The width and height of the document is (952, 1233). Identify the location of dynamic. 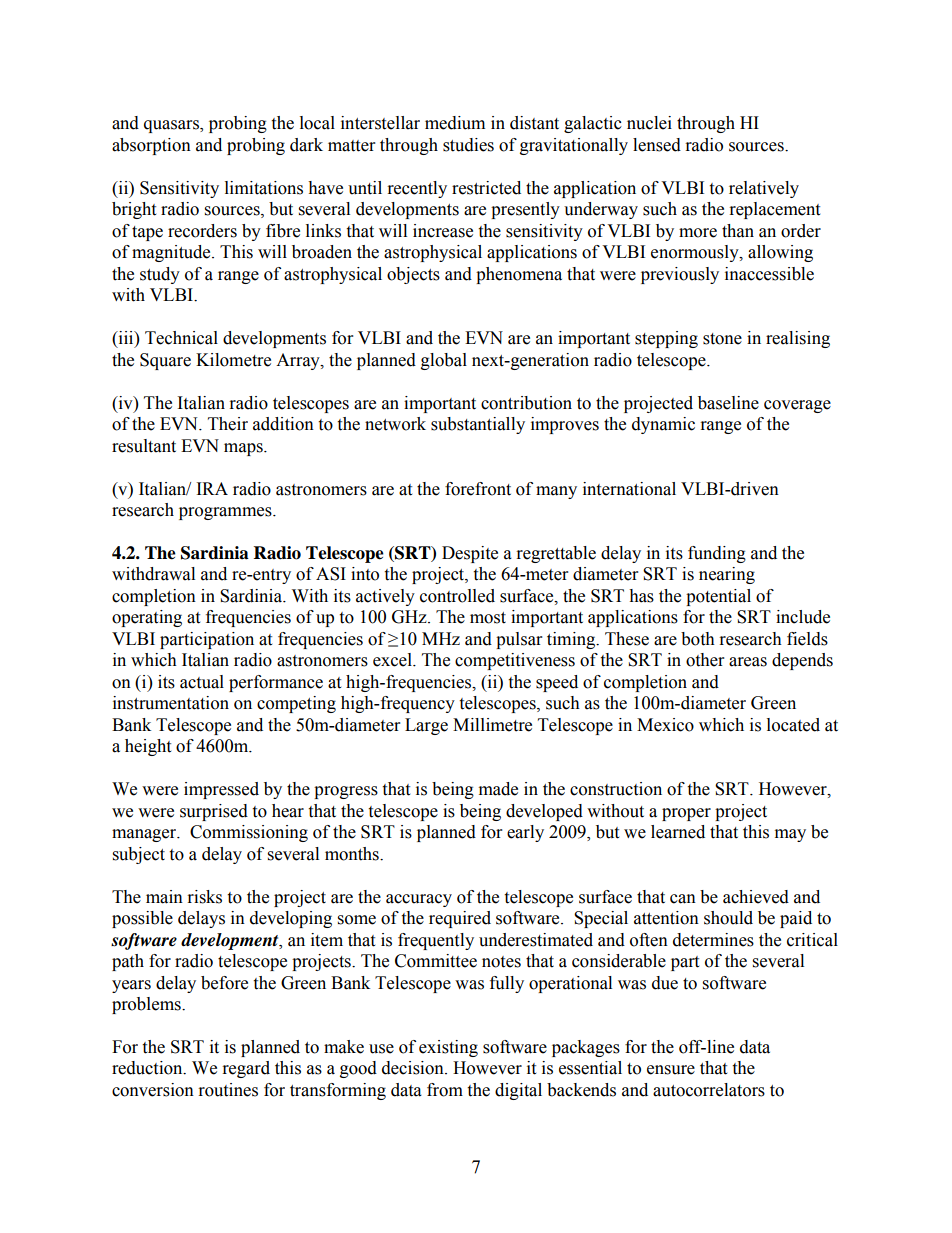
(663, 425).
